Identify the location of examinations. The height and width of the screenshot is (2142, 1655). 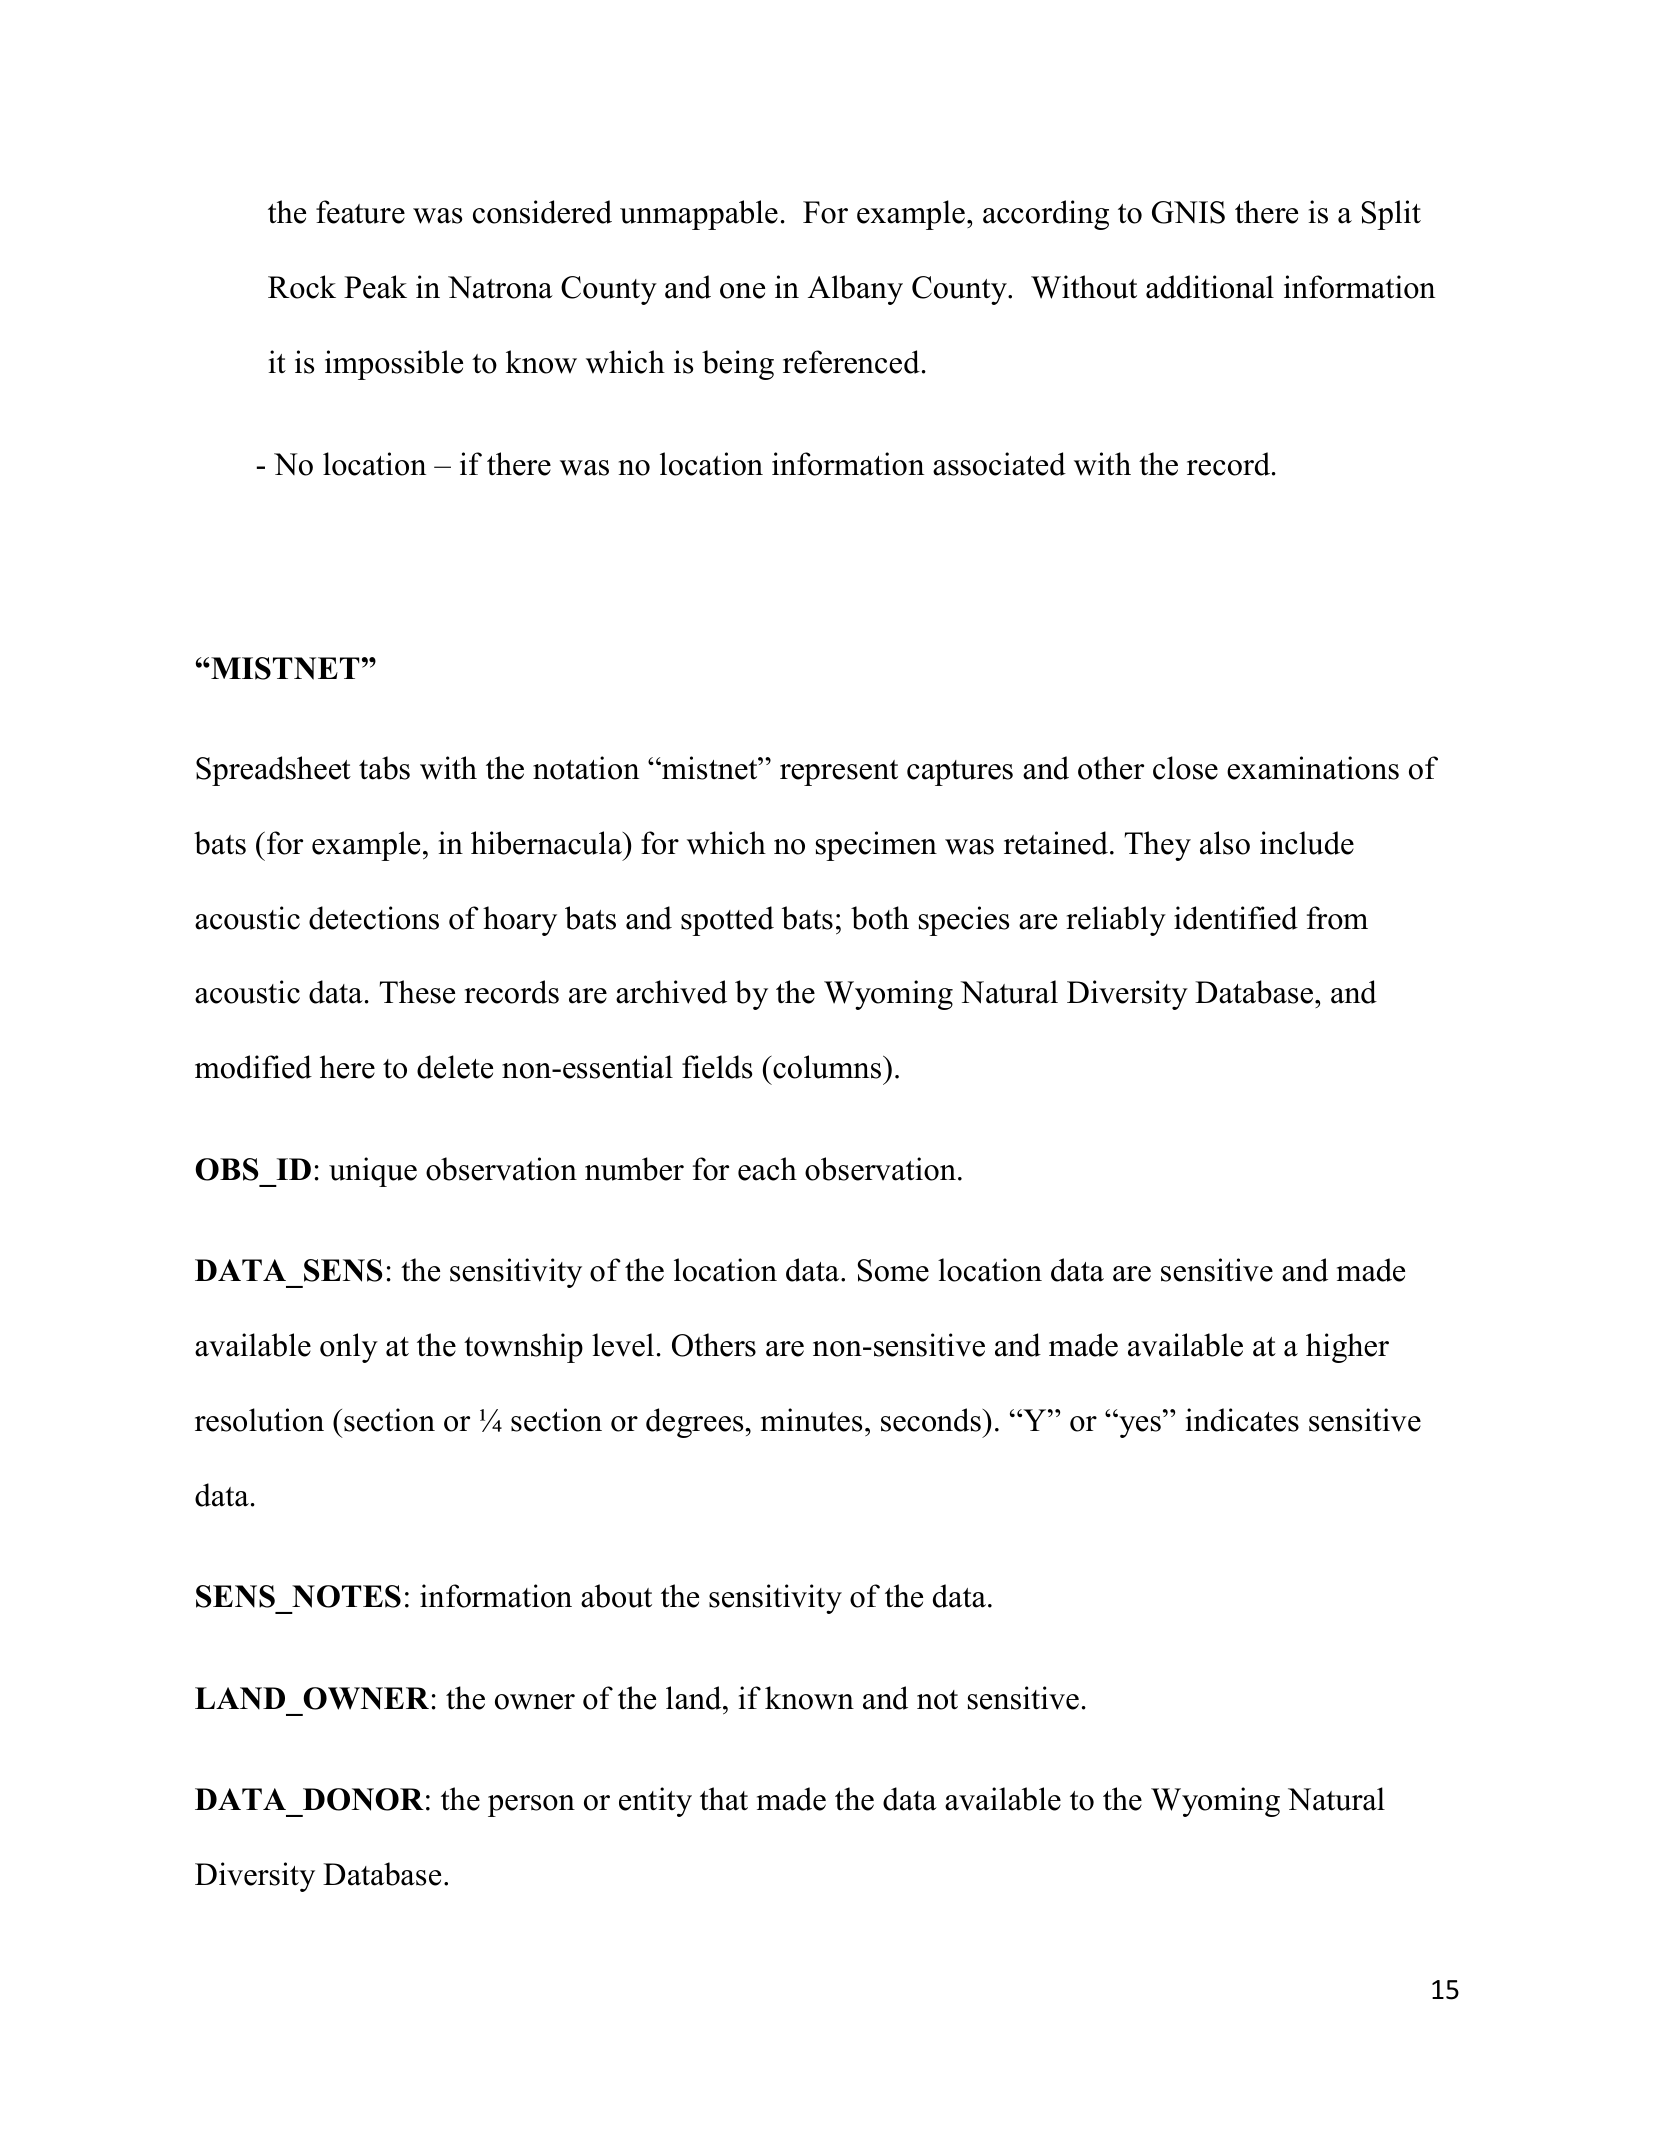
(1313, 768).
